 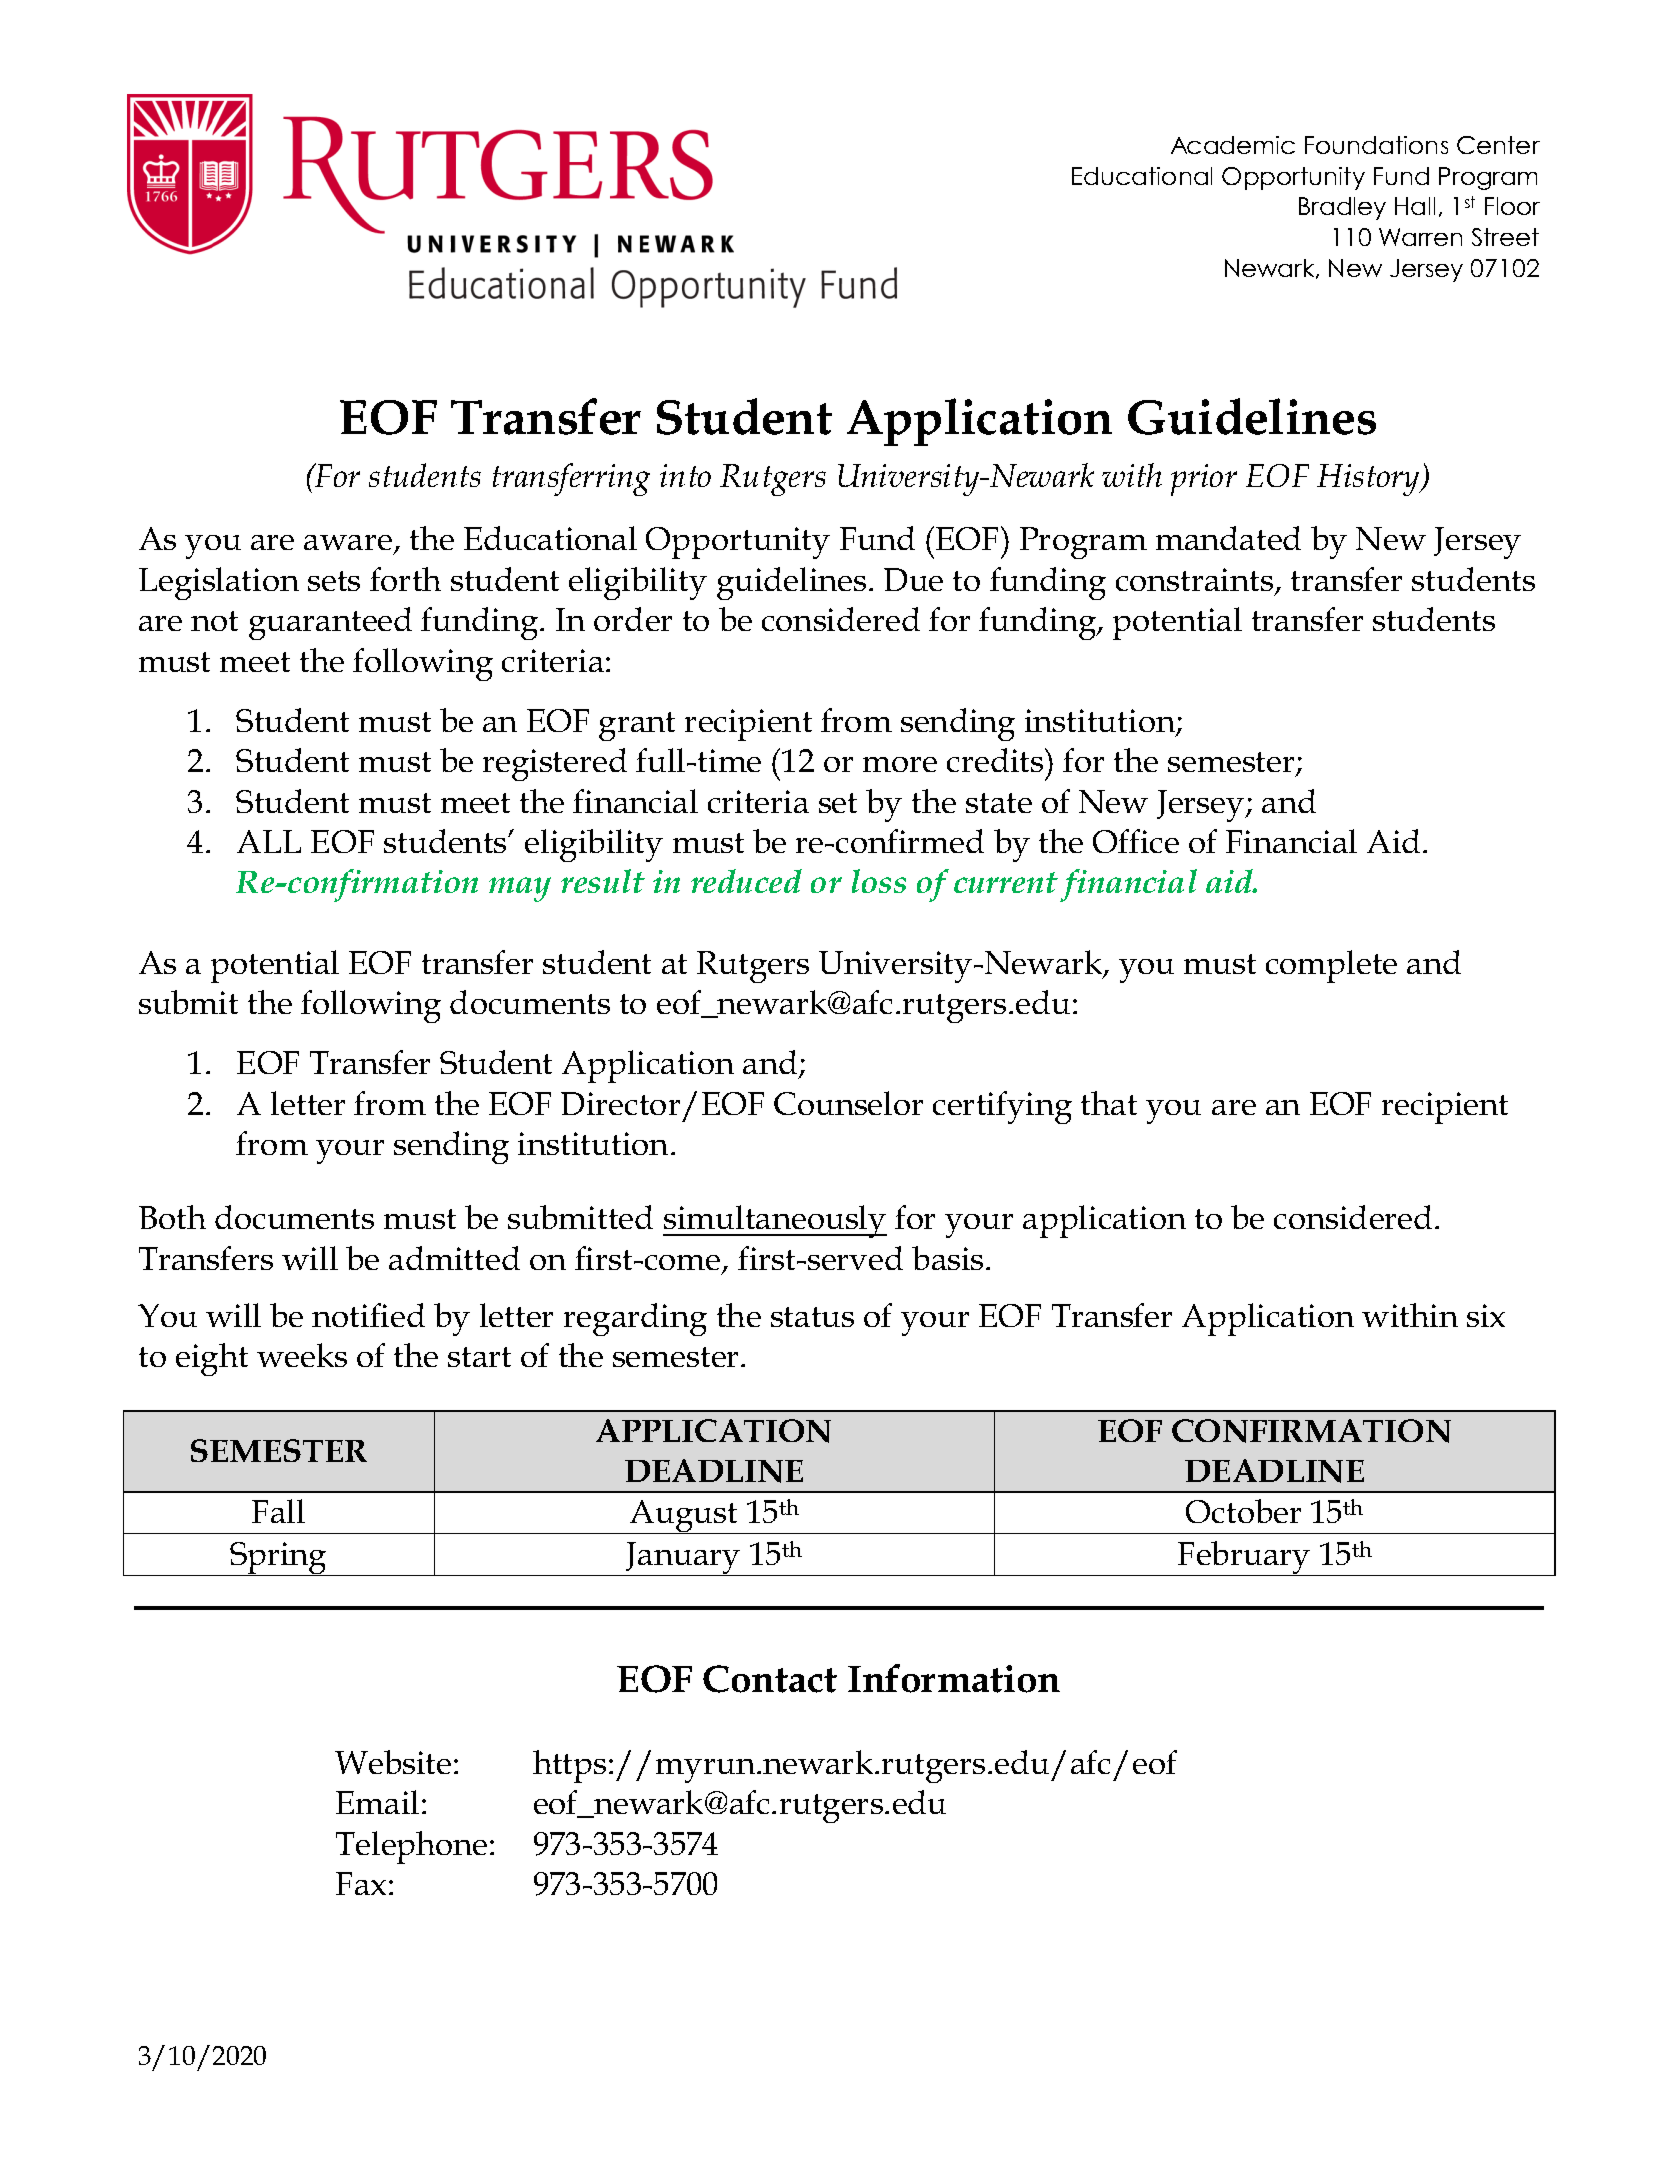 I want to click on aware, so click(x=349, y=544).
